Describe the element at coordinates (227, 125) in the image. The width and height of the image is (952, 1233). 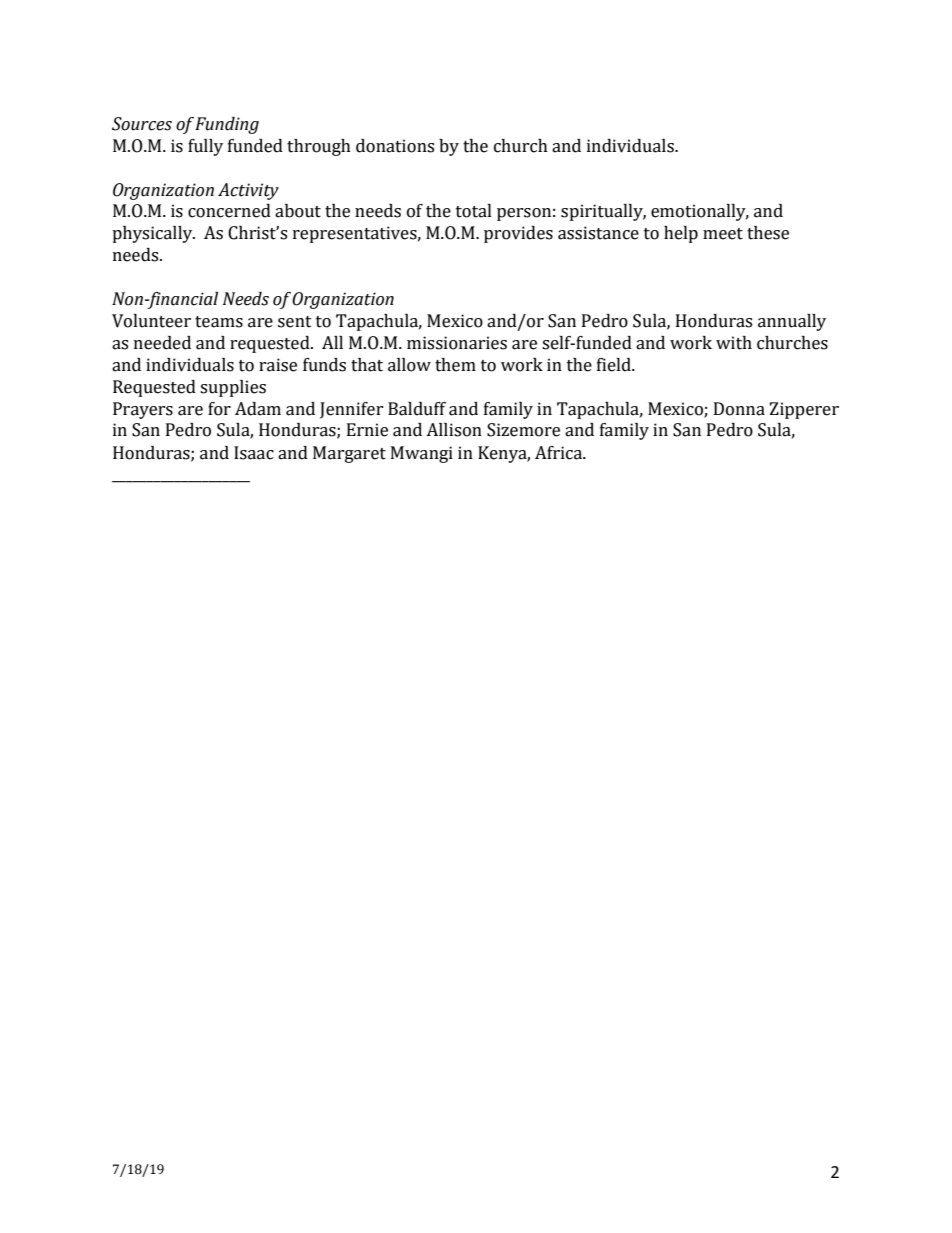
I see `Funding` at that location.
